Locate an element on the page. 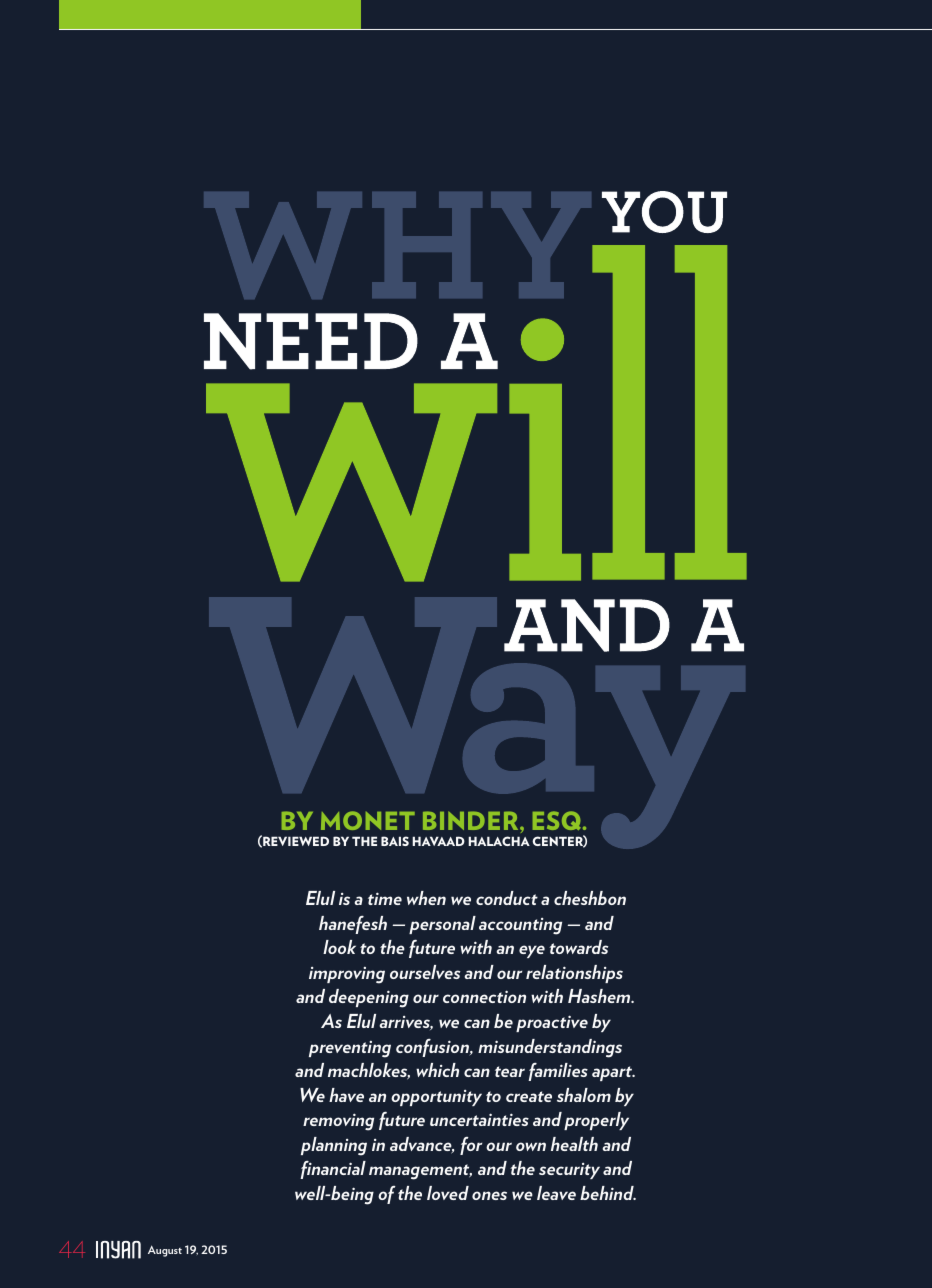 The image size is (932, 1288). MONET is located at coordinates (368, 820).
